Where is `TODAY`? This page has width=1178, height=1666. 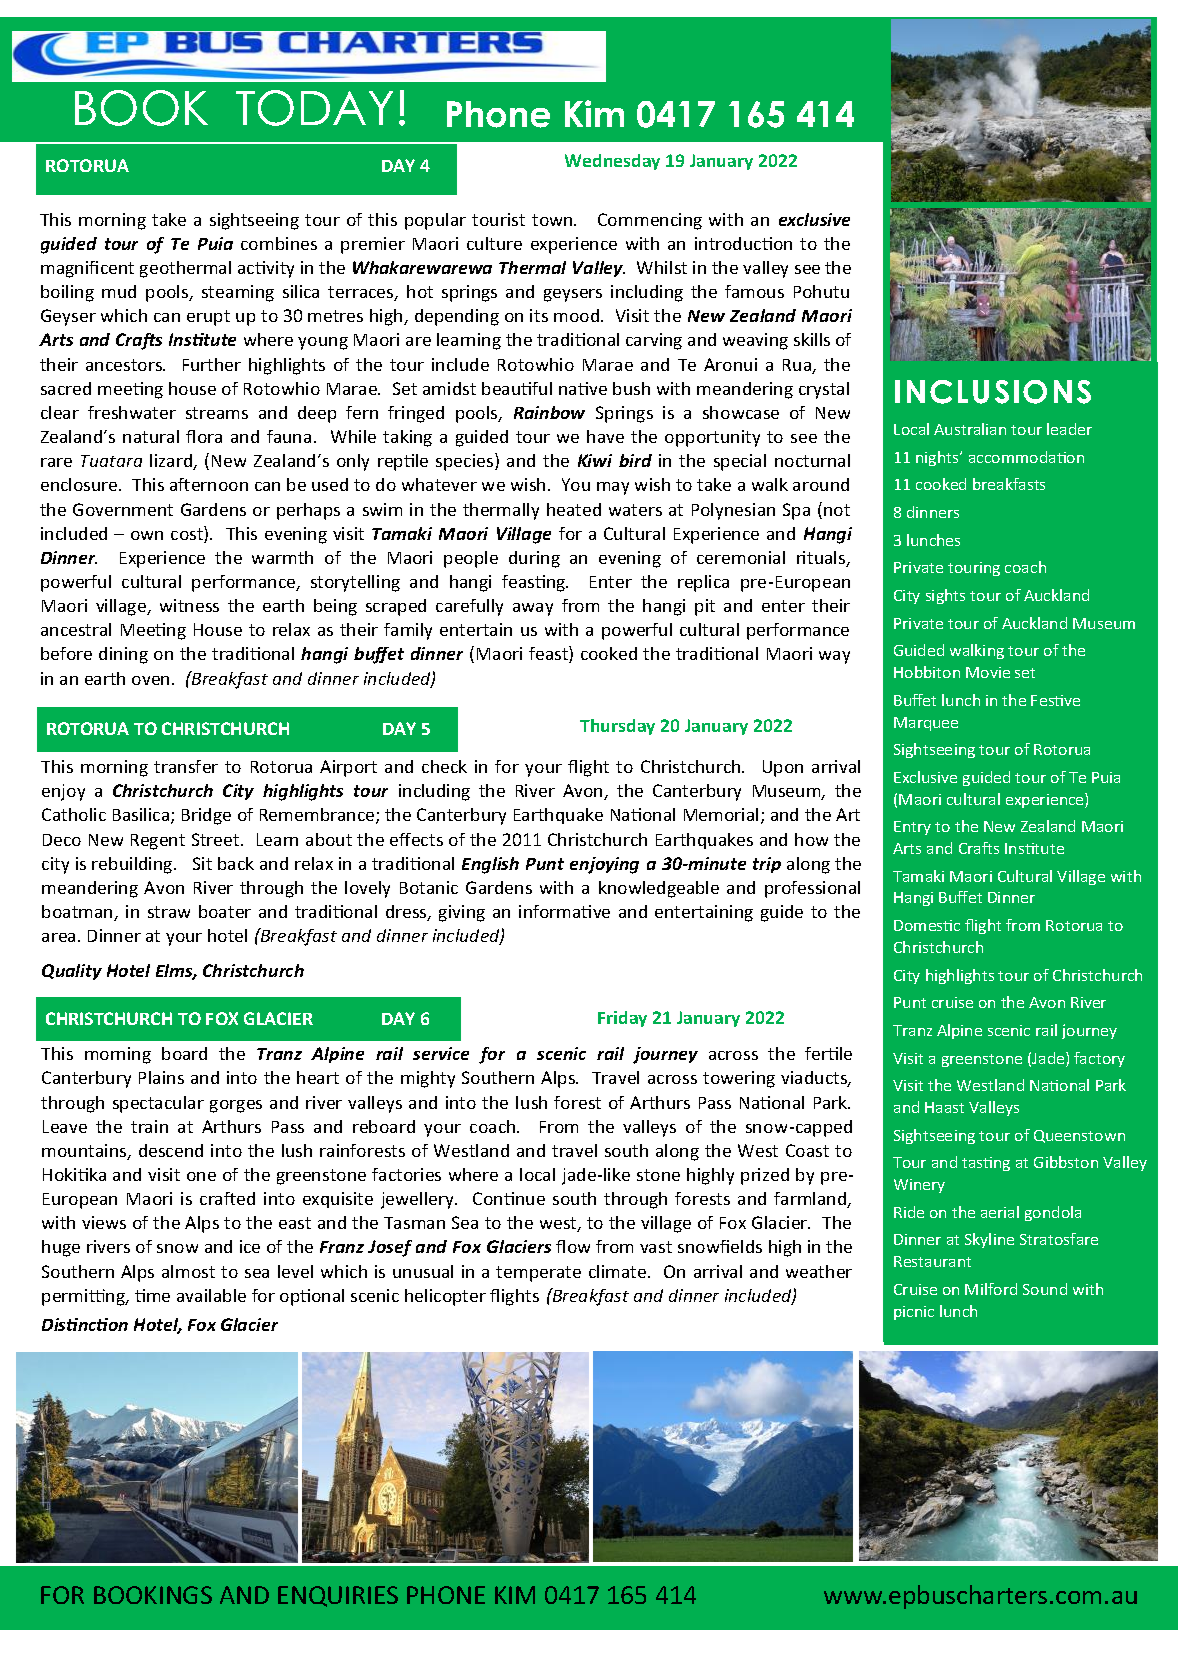 TODAY is located at coordinates (314, 108).
